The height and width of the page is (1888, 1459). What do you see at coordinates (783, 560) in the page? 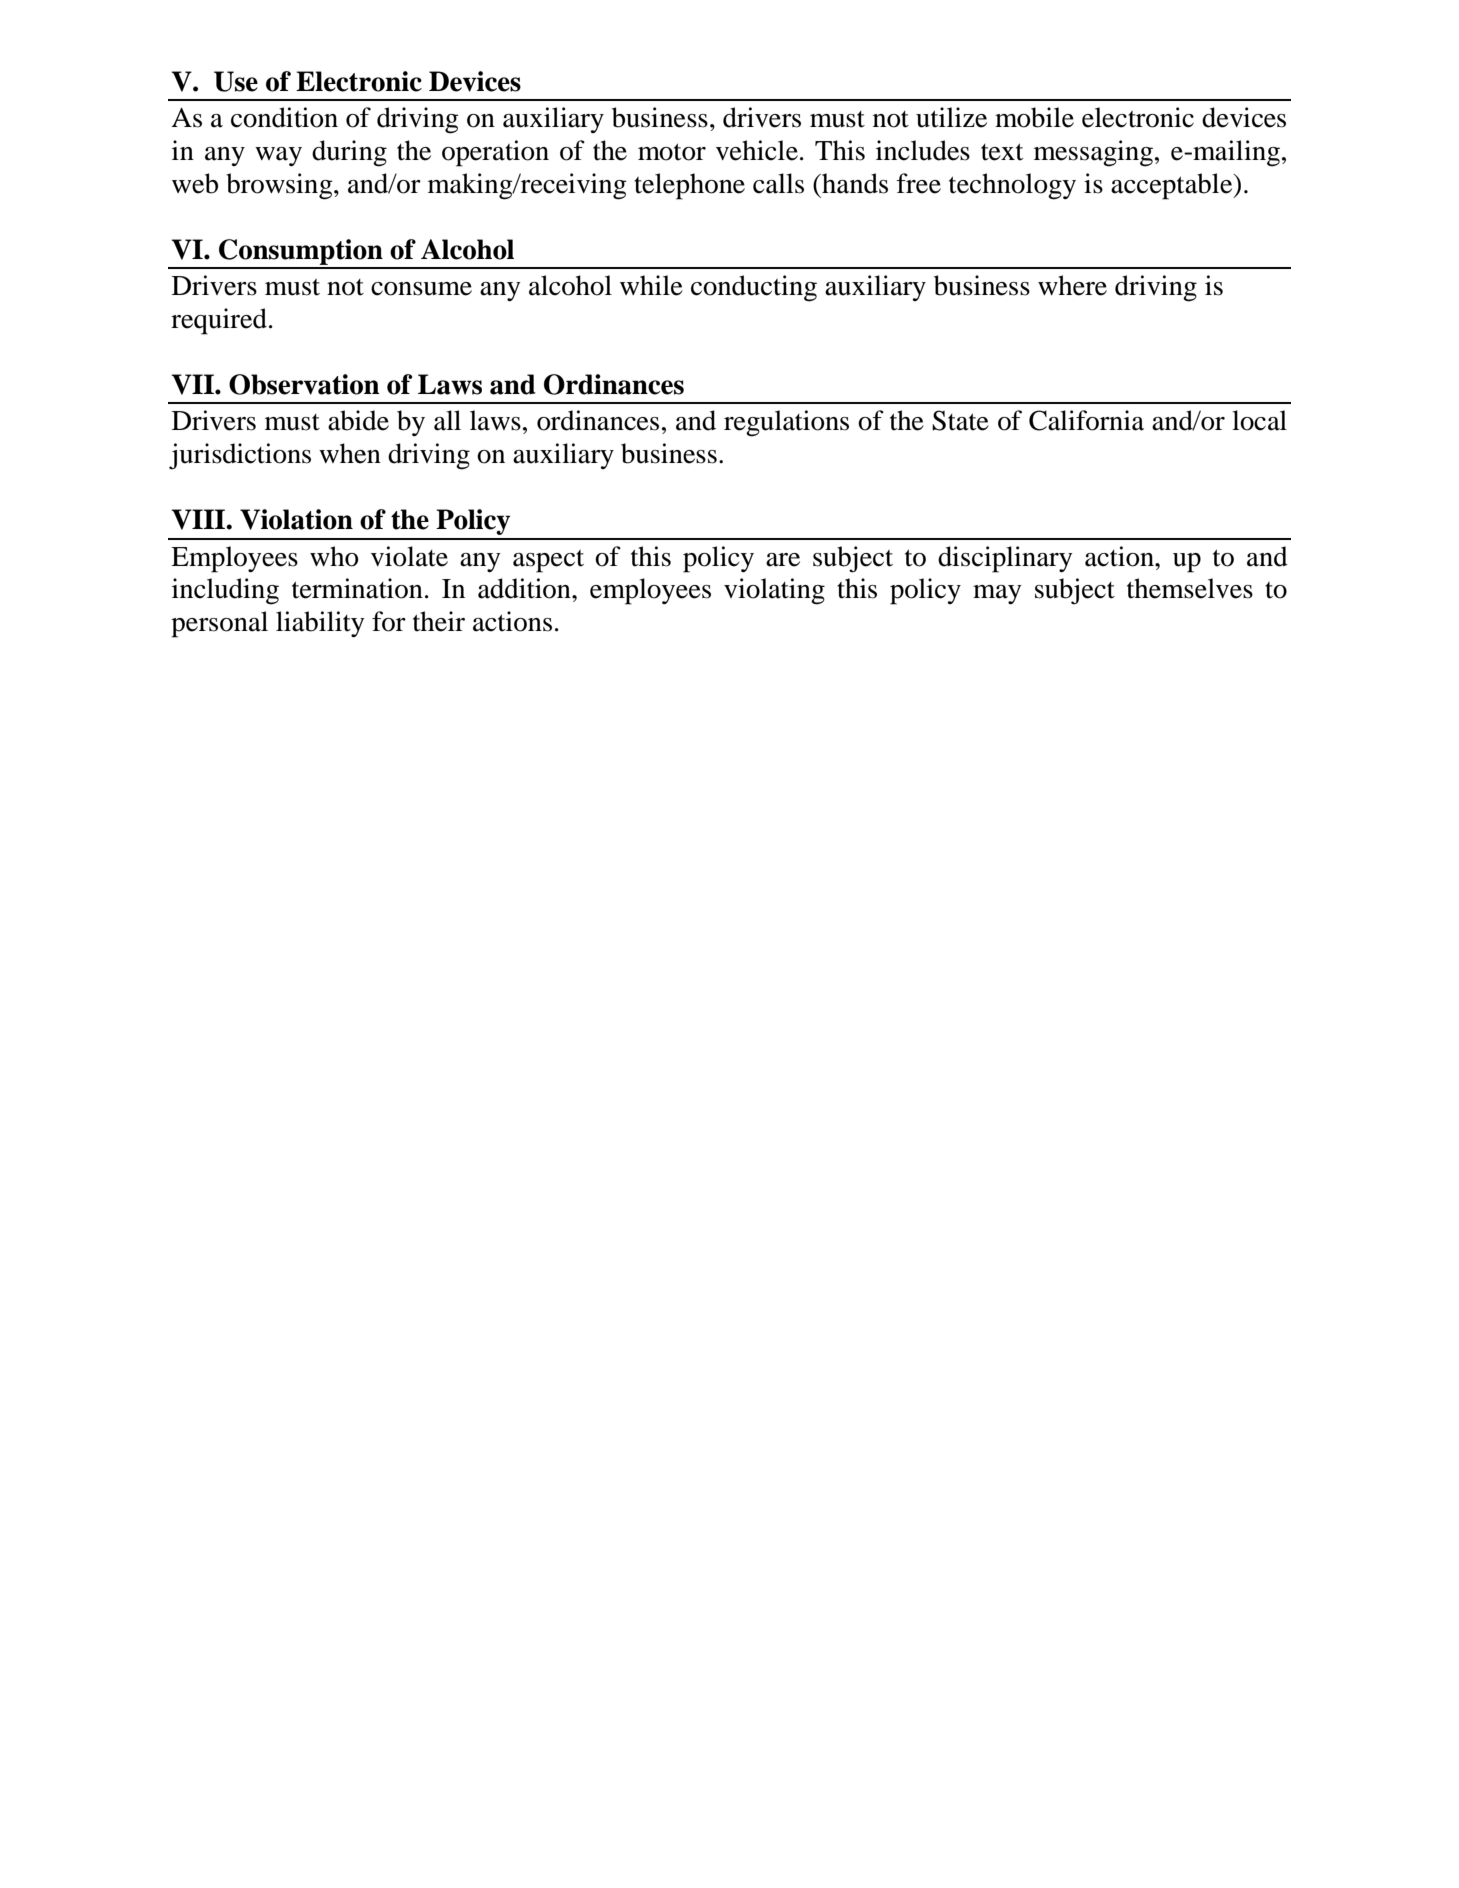
I see `are` at bounding box center [783, 560].
